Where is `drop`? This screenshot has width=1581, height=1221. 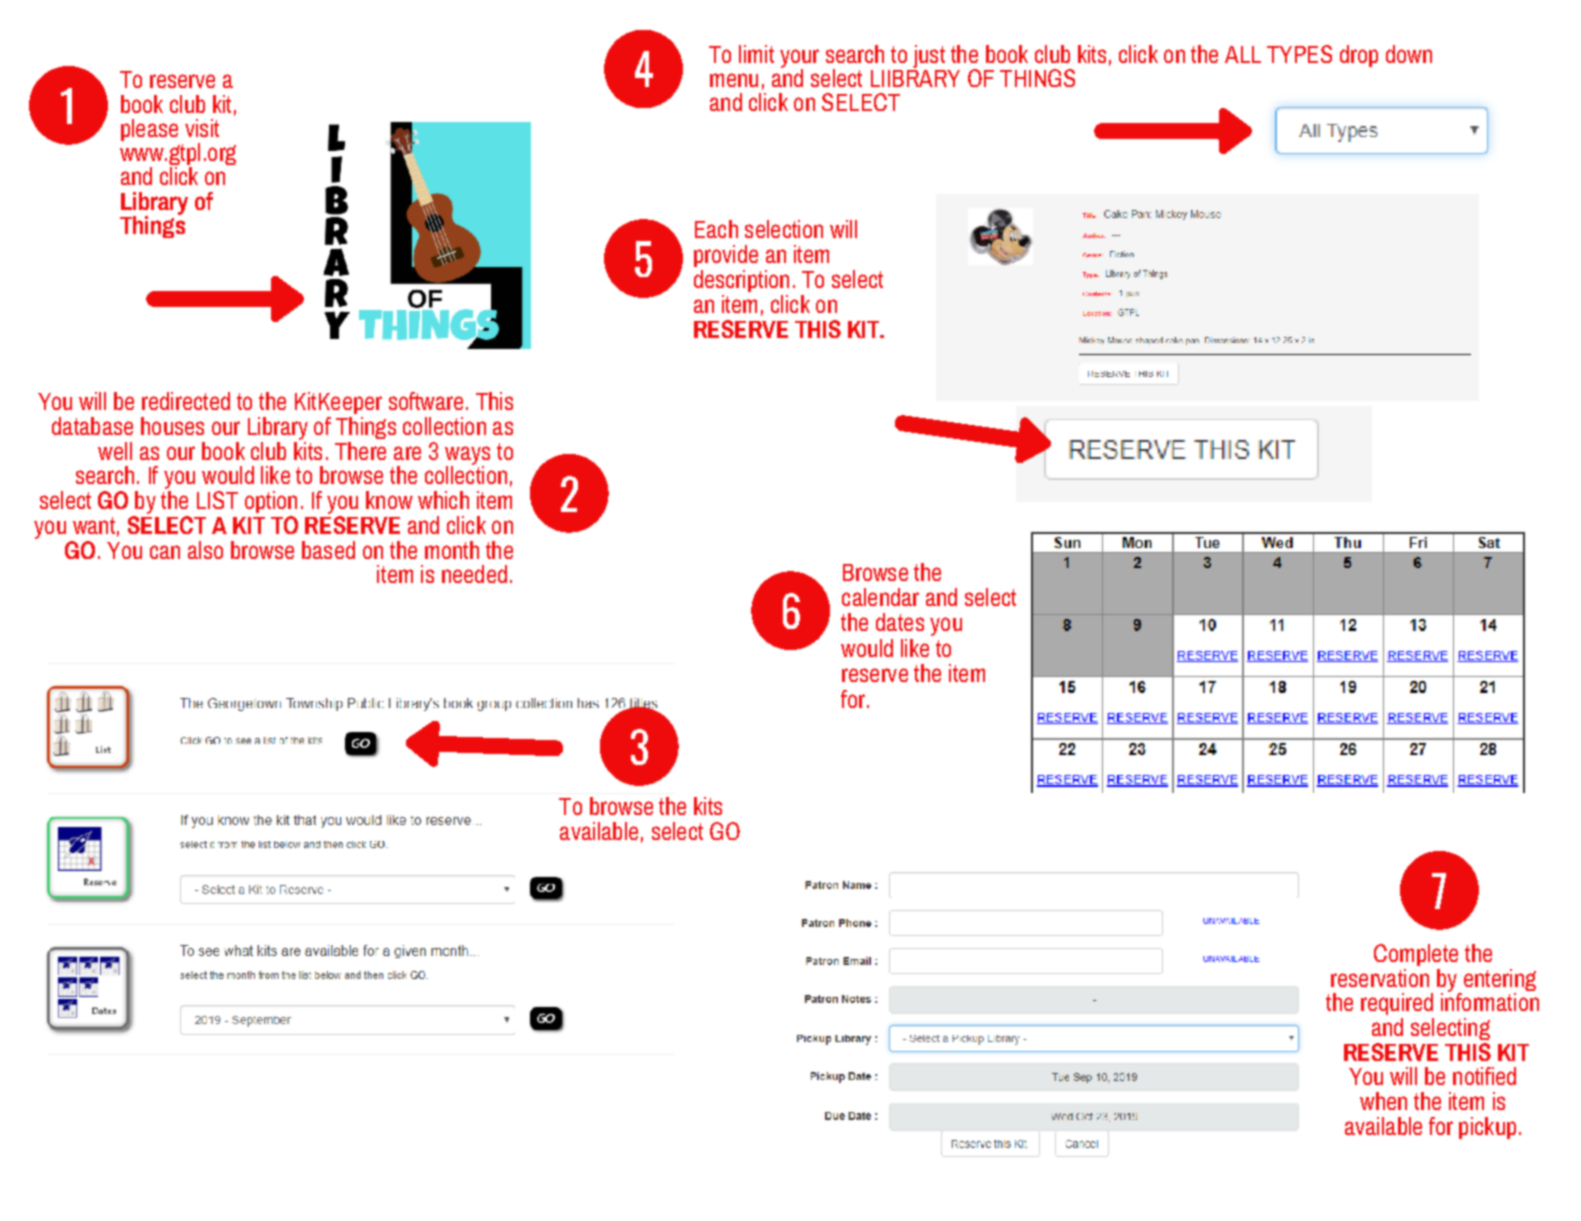 drop is located at coordinates (1359, 56).
